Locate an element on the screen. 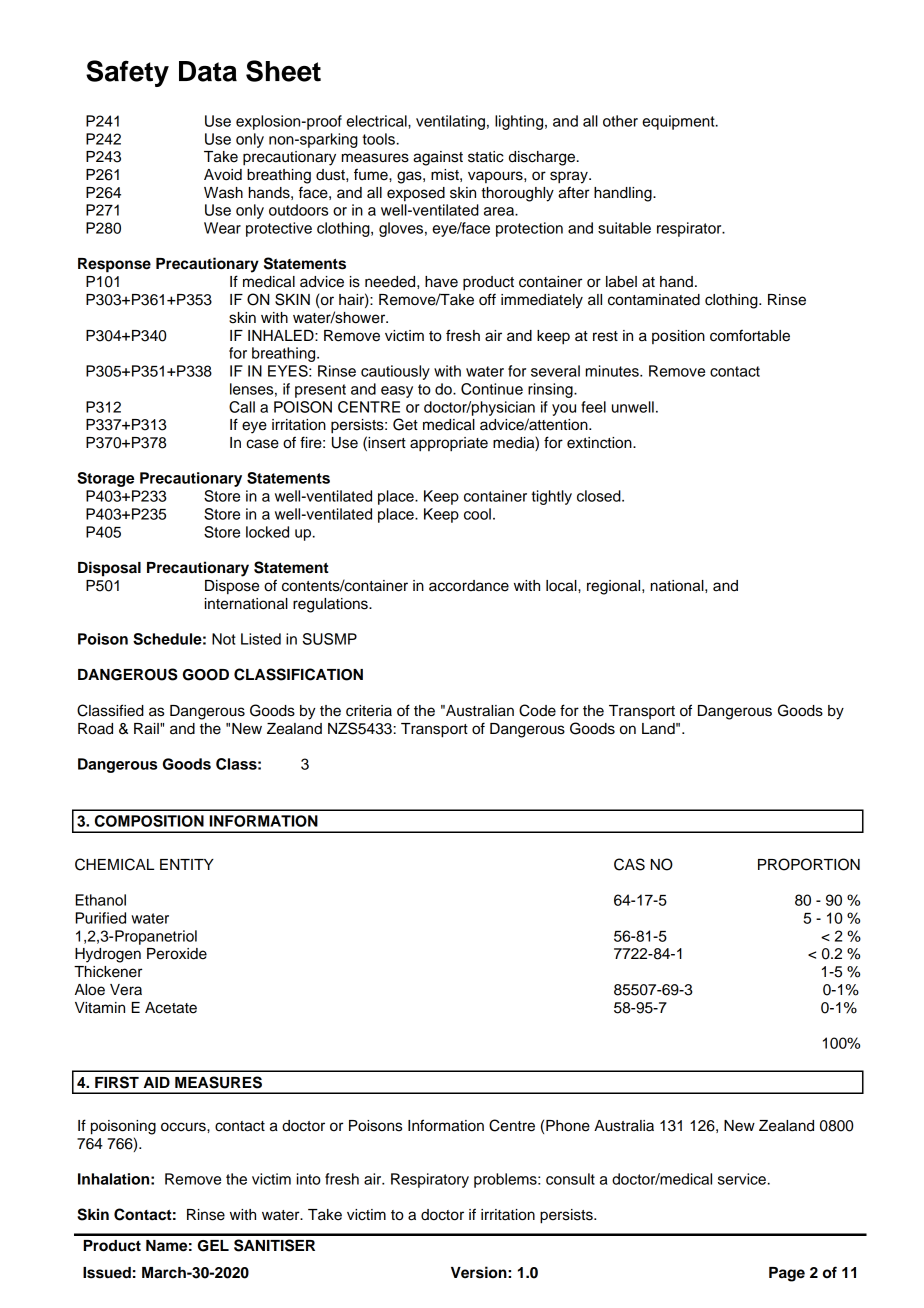 This screenshot has width=924, height=1308. equipment is located at coordinates (679, 122).
